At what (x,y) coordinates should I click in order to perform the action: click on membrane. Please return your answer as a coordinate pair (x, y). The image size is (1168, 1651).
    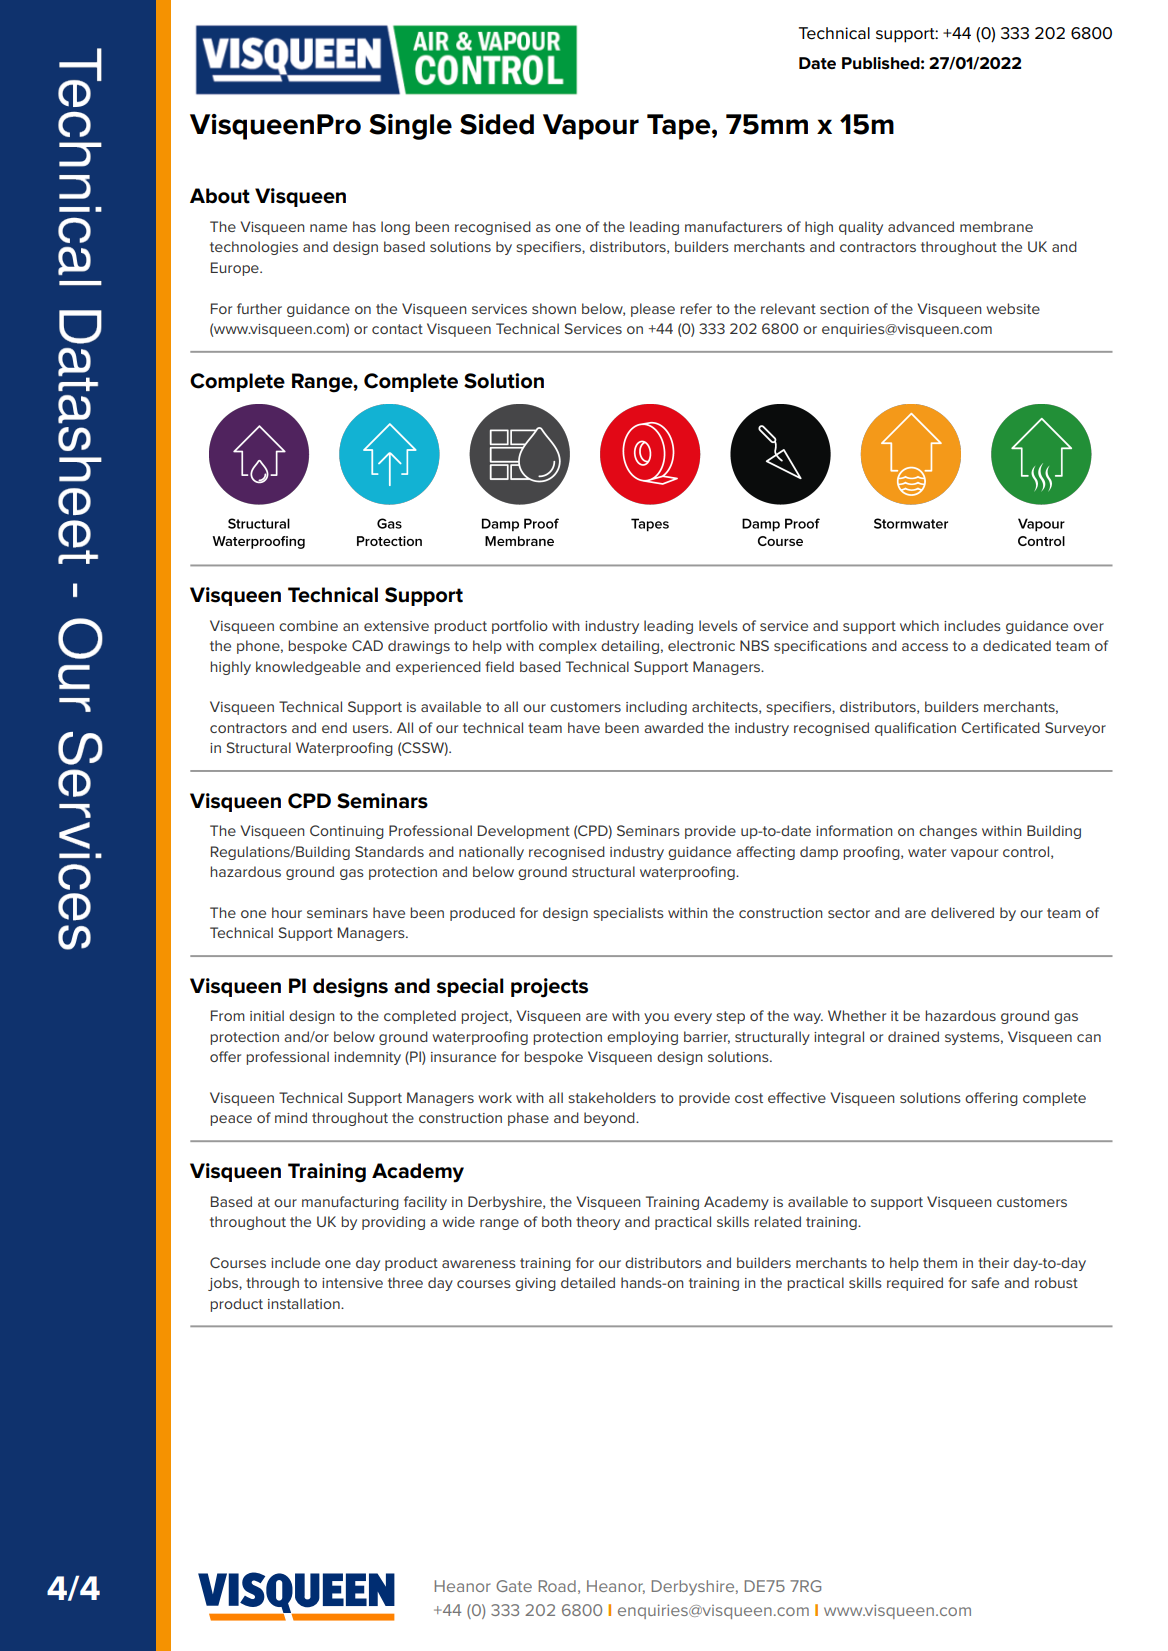
    Looking at the image, I should click on (996, 226).
